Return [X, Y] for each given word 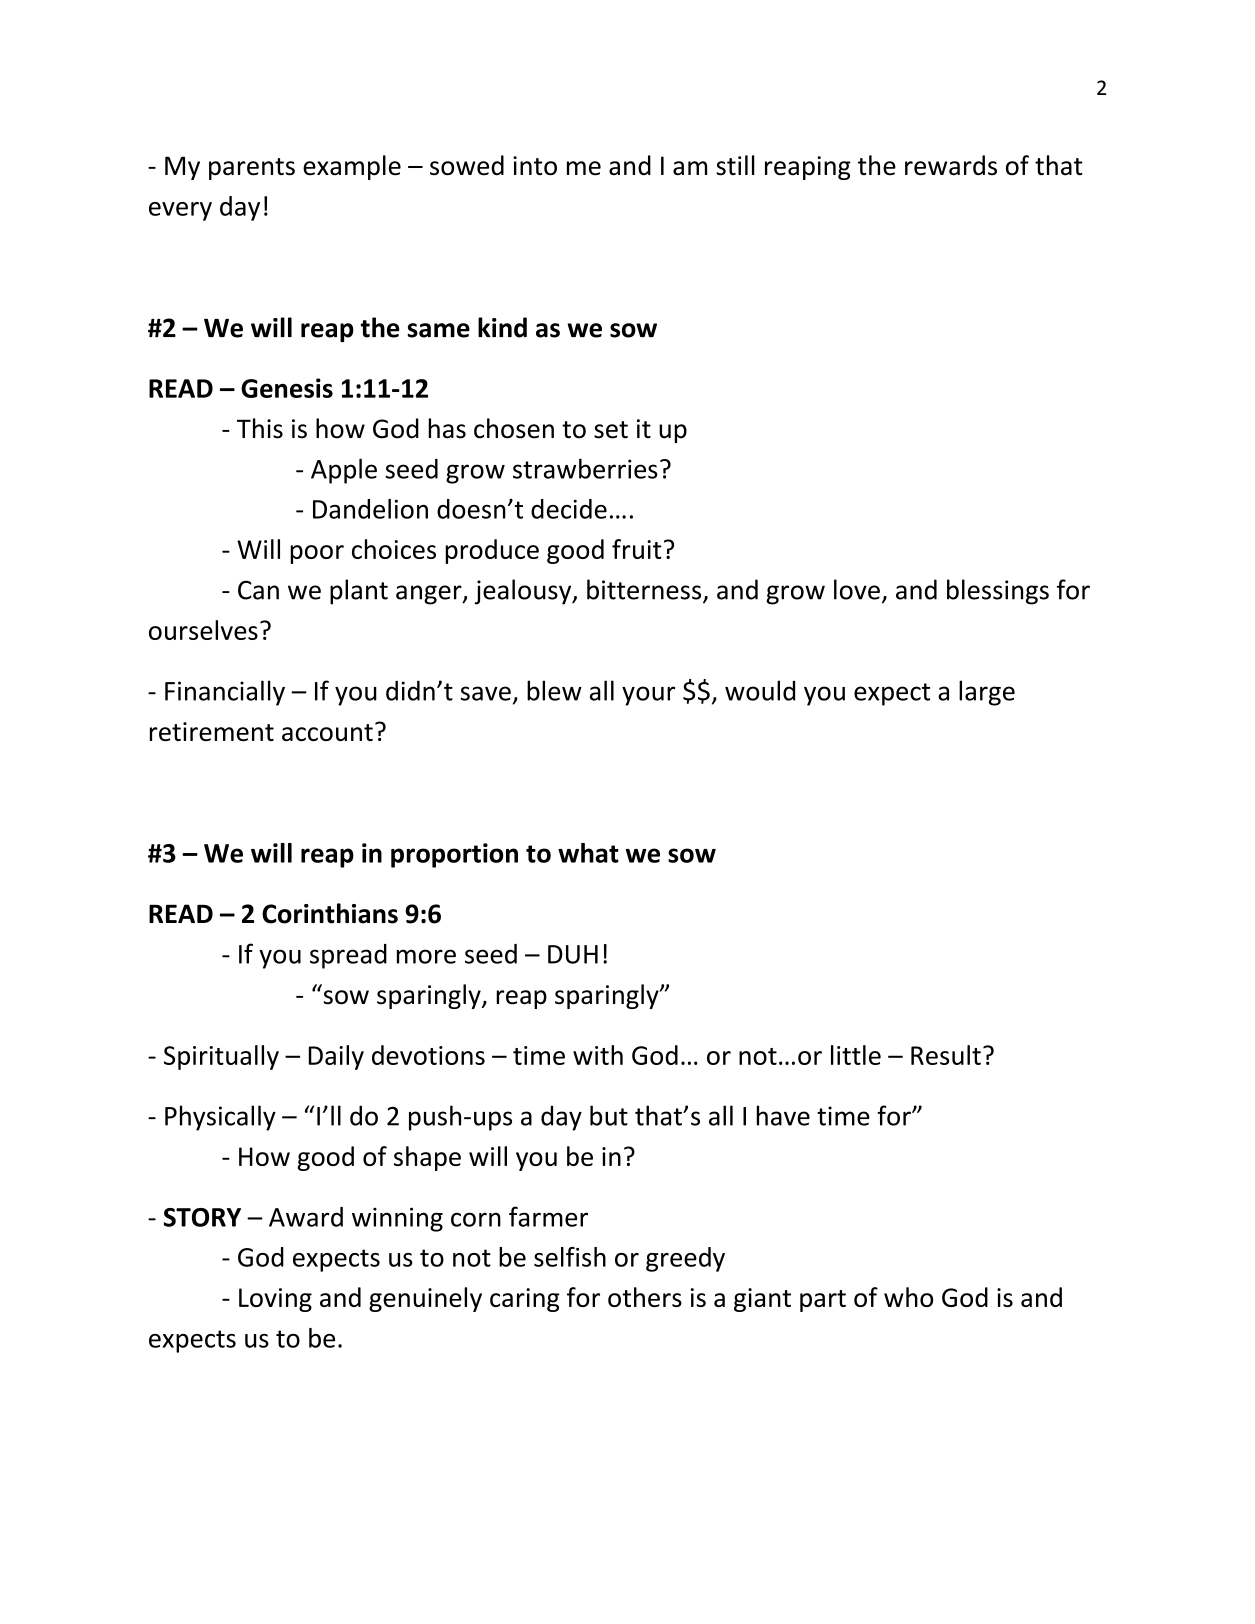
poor [317, 554]
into [535, 166]
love [857, 589]
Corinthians [330, 913]
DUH [573, 954]
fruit [637, 549]
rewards [951, 165]
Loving [275, 1300]
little [856, 1055]
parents [252, 169]
